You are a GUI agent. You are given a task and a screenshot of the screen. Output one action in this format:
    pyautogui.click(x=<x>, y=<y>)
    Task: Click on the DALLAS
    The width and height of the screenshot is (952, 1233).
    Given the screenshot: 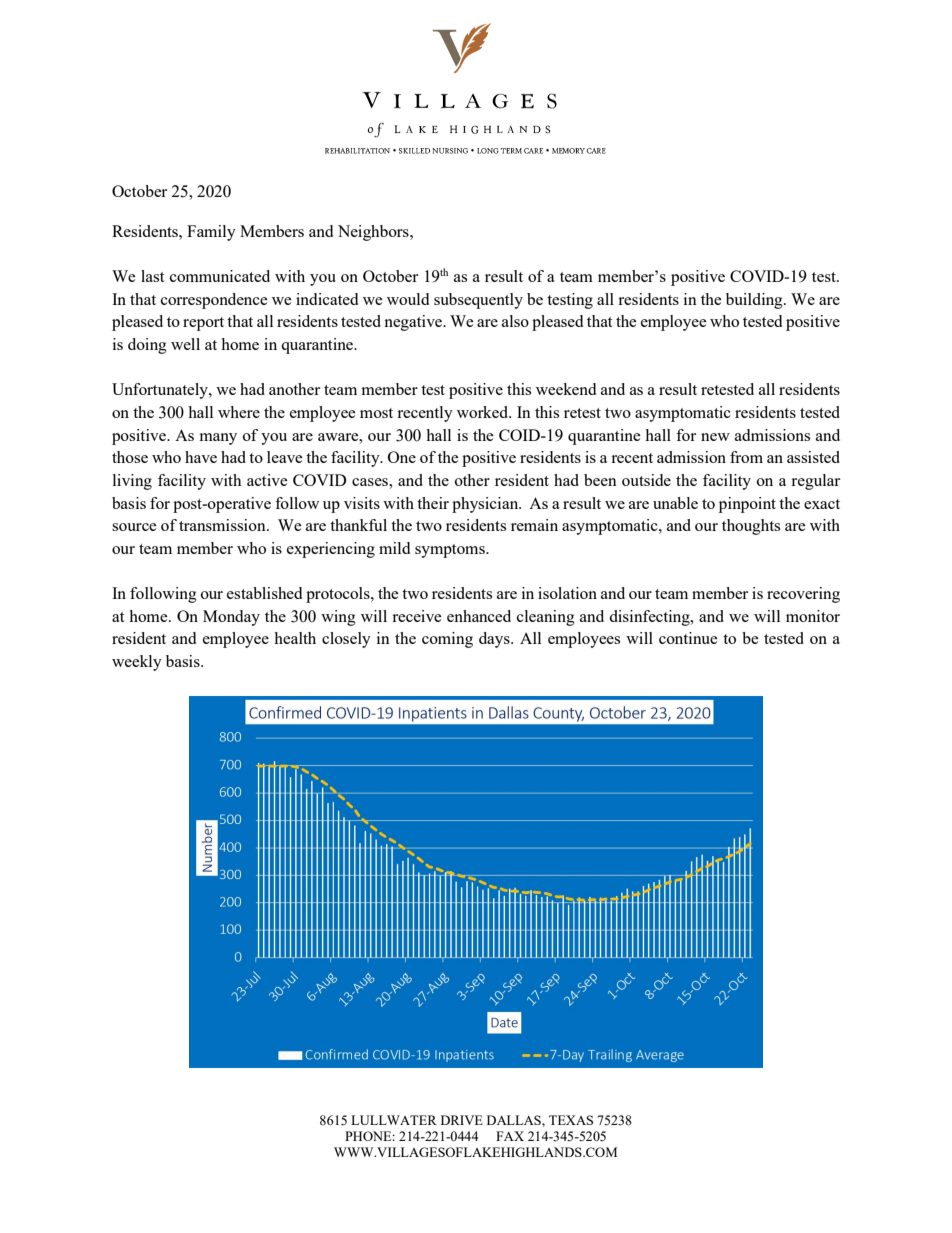 What is the action you would take?
    pyautogui.click(x=515, y=1120)
